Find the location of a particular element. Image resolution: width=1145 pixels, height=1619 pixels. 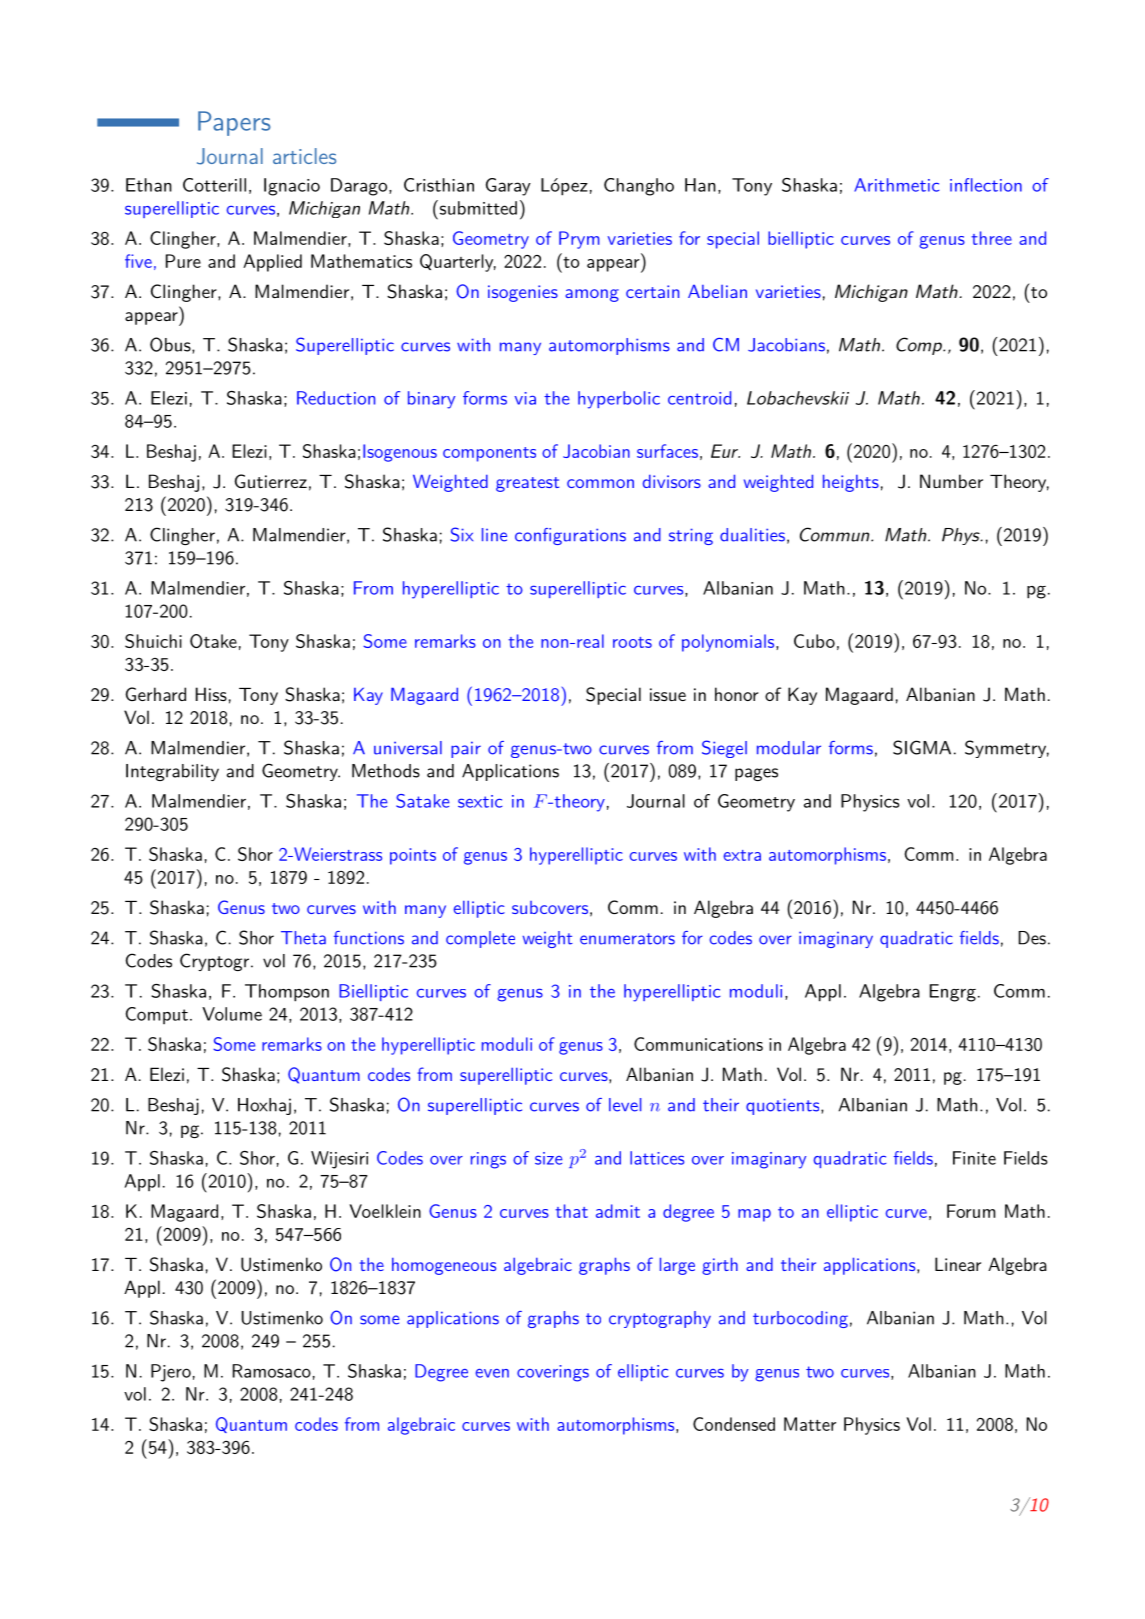

Arithmetic is located at coordinates (896, 185).
